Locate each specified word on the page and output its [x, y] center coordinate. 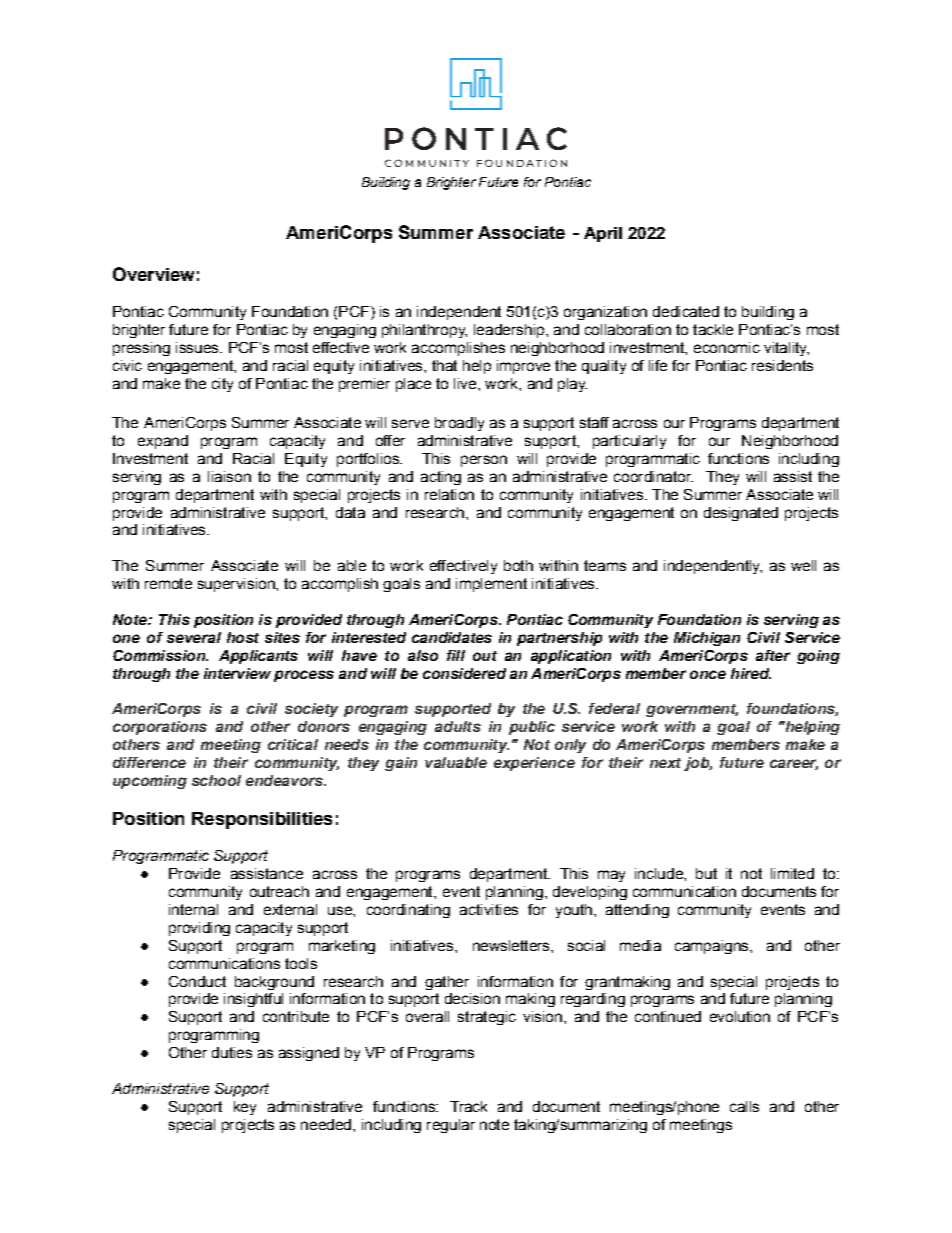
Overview [153, 274]
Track [468, 1106]
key [245, 1108]
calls [744, 1106]
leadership [510, 331]
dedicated [686, 311]
